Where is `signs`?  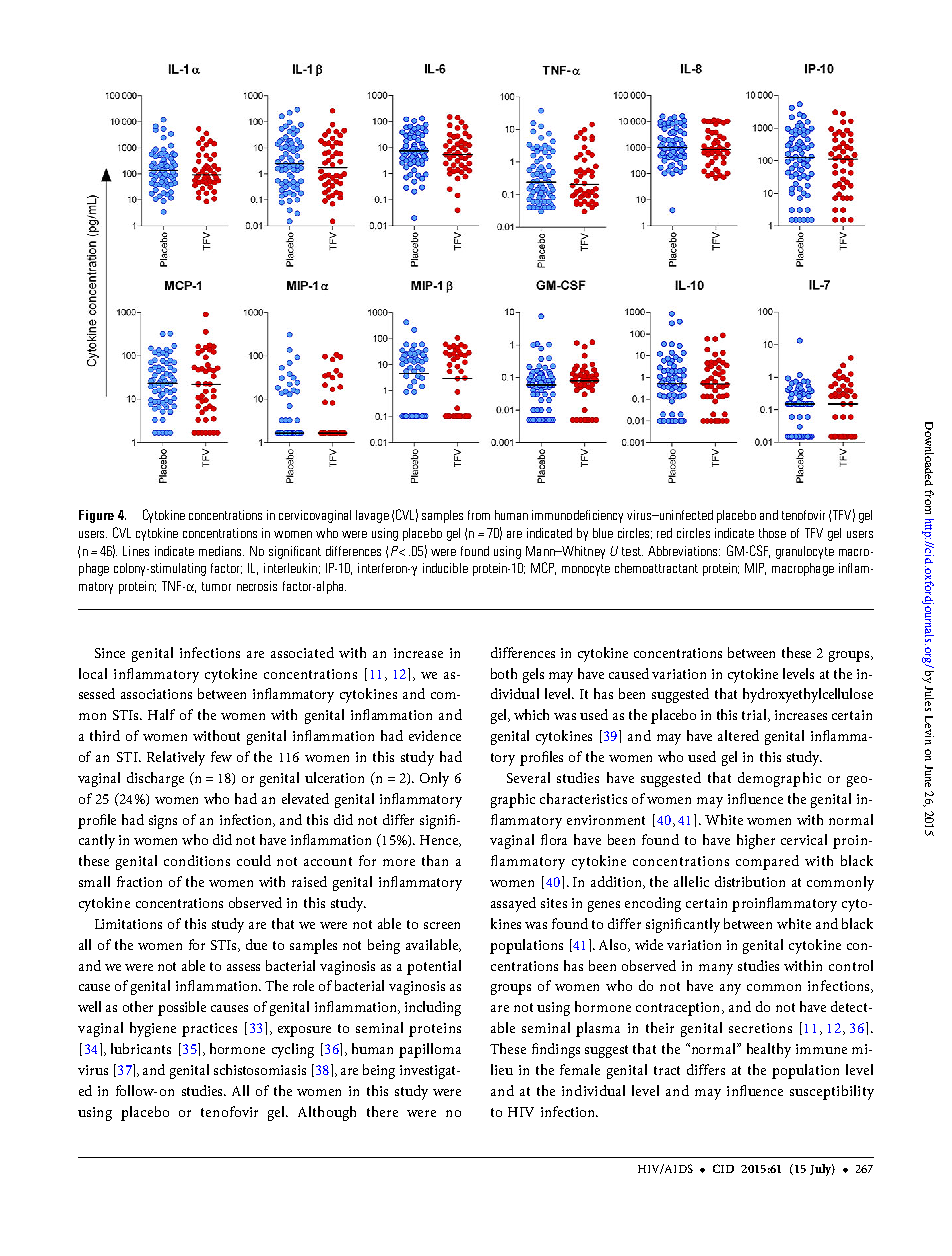
signs is located at coordinates (163, 822).
